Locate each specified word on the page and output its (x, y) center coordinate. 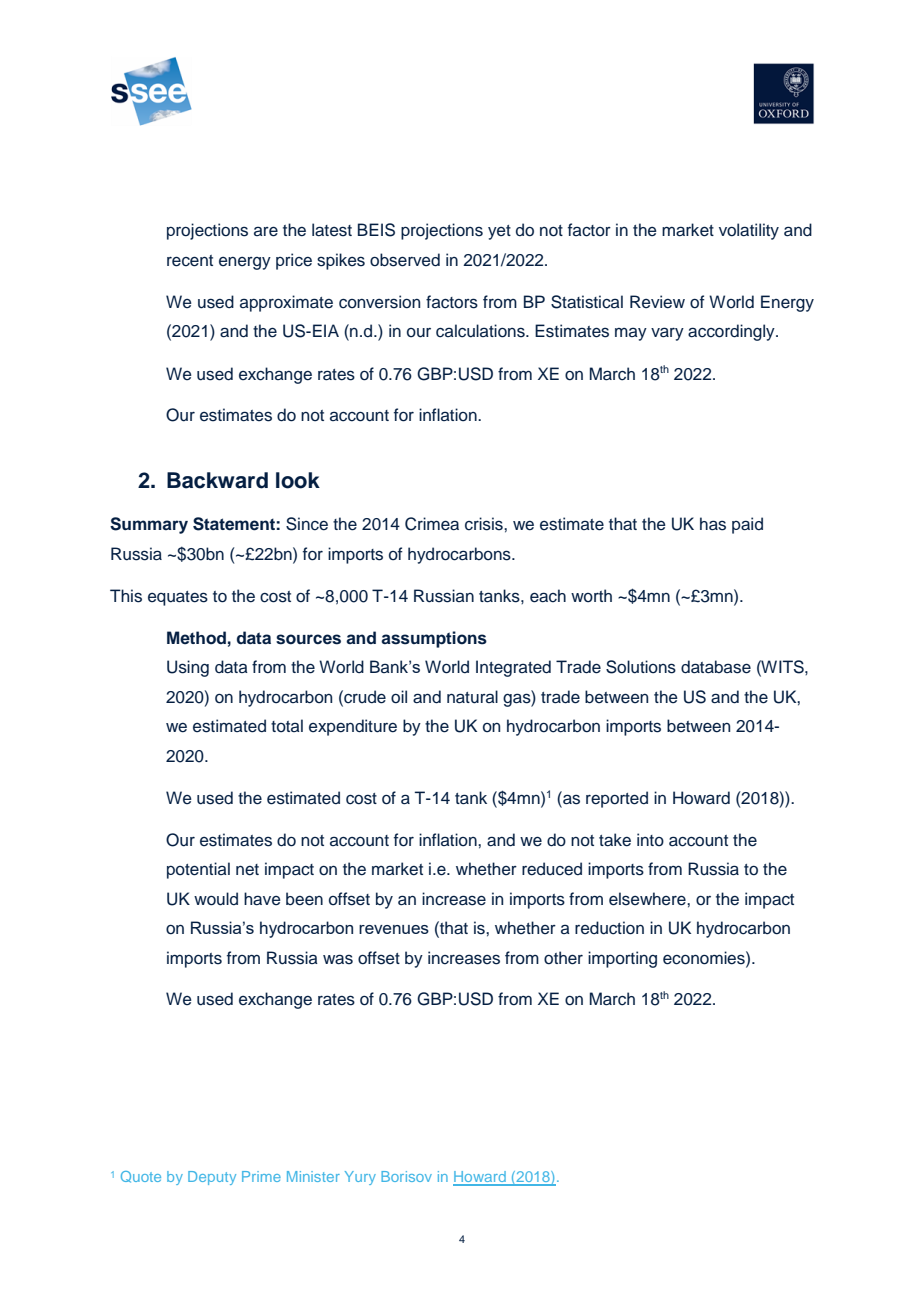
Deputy (212, 1178)
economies (705, 958)
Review (657, 302)
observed (405, 260)
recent (190, 261)
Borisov (406, 1176)
